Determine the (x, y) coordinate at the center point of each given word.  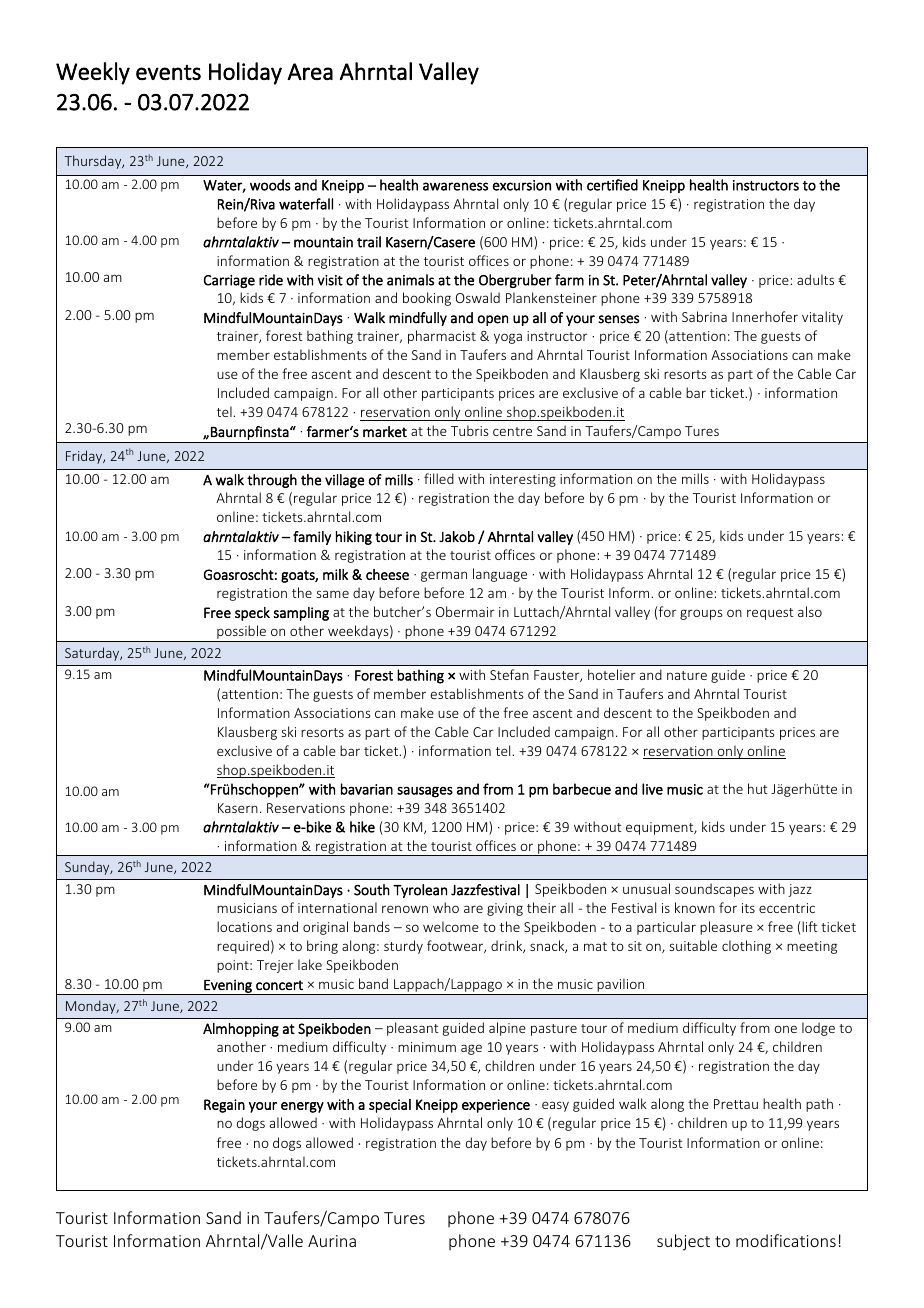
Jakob (457, 536)
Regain (224, 1106)
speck (252, 614)
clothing (746, 947)
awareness (455, 186)
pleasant (413, 1029)
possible (241, 633)
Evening (228, 987)
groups (701, 614)
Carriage (229, 281)
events (168, 72)
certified (612, 185)
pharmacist (442, 337)
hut (758, 788)
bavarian (367, 789)
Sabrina (704, 316)
